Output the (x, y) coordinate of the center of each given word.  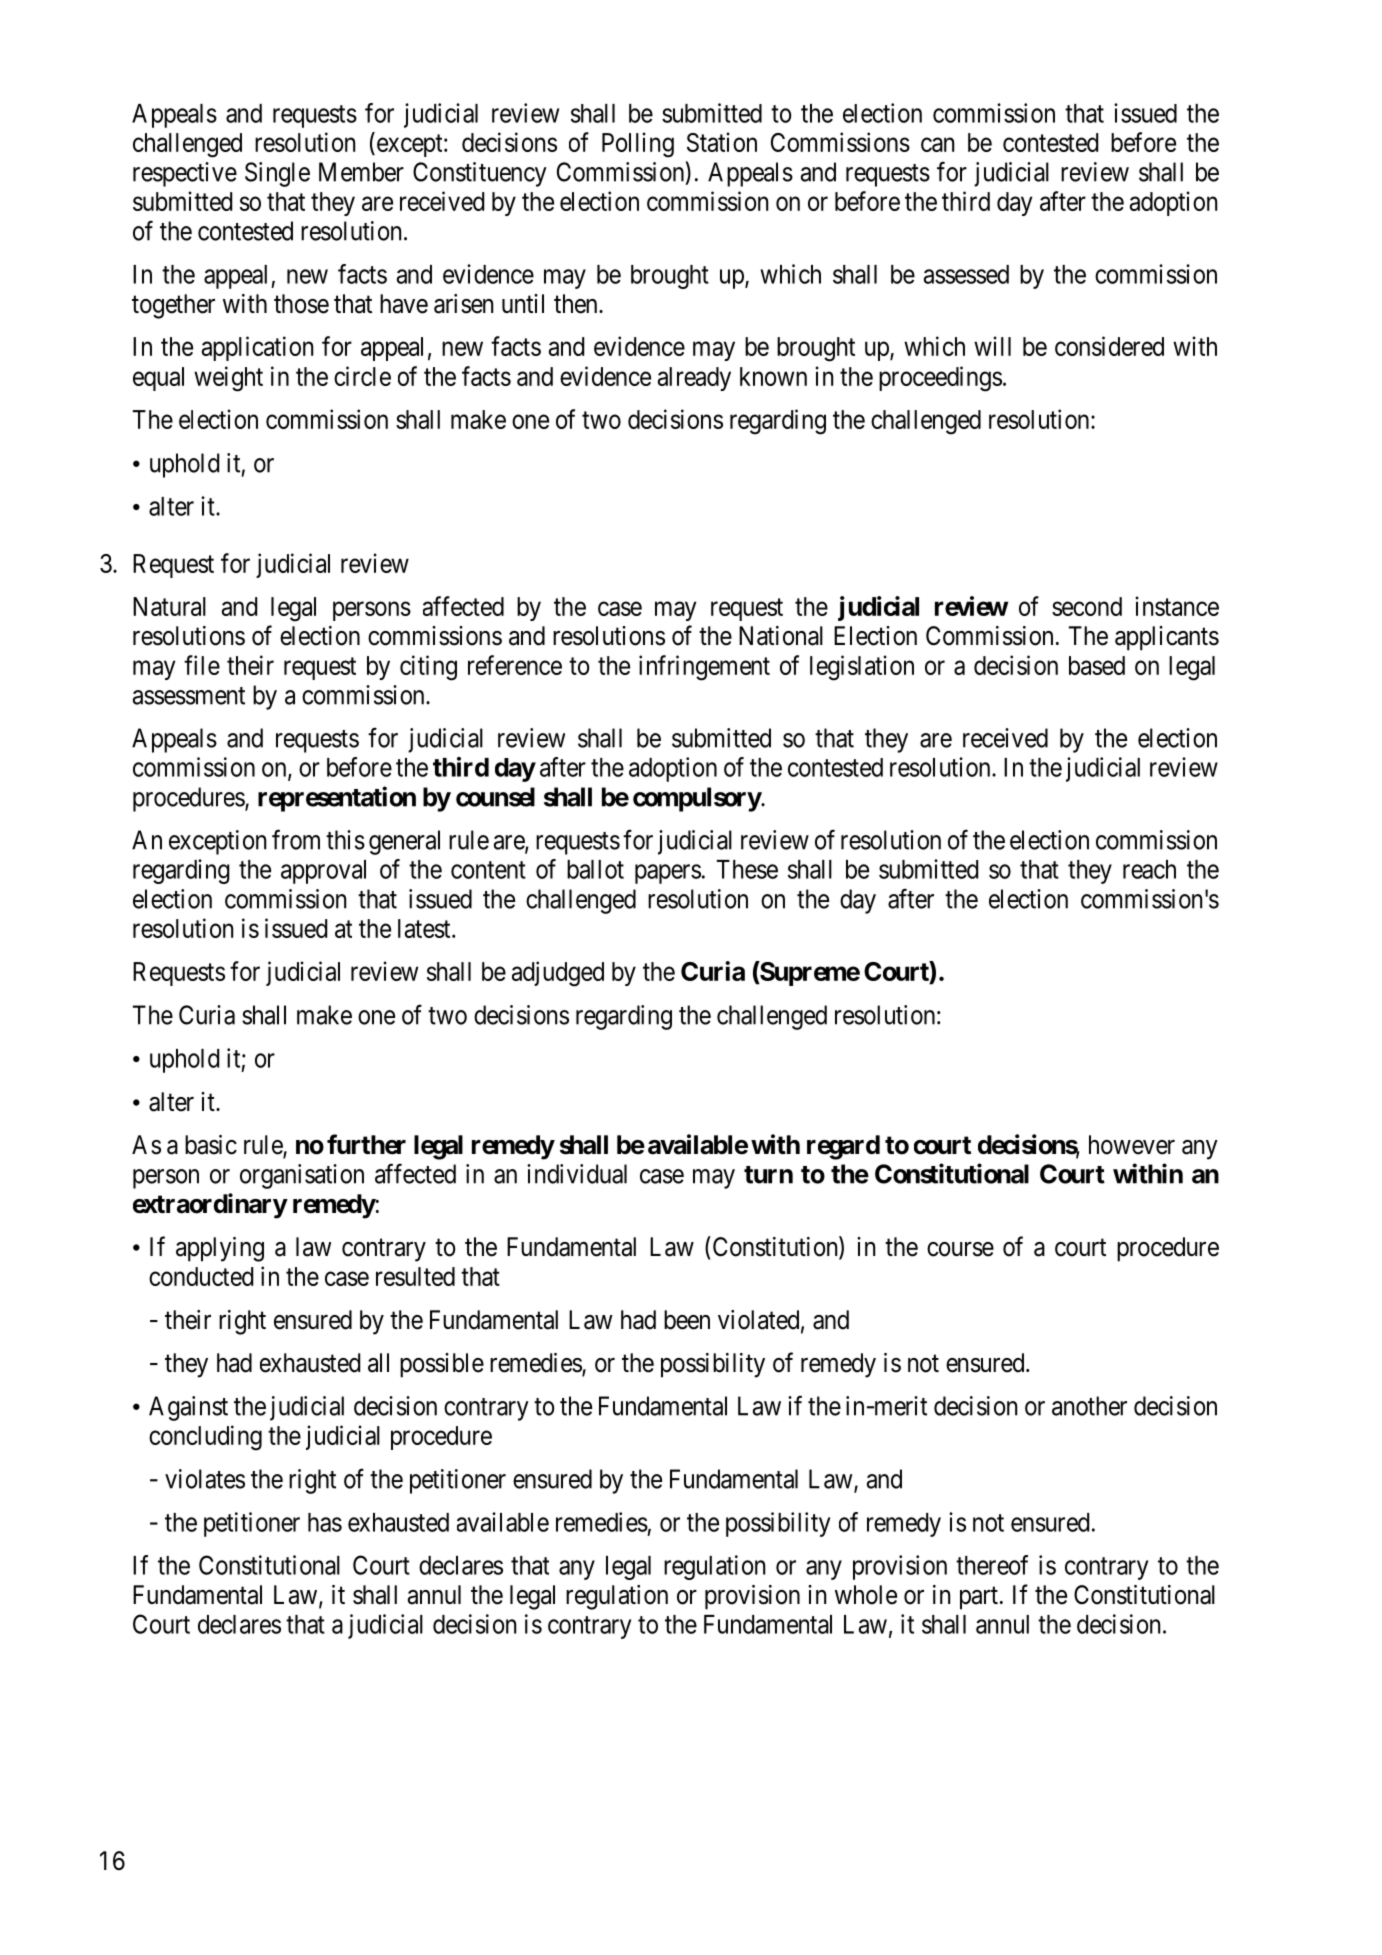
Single (277, 174)
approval (323, 872)
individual (577, 1174)
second (1087, 606)
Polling (638, 145)
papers (668, 874)
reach (1149, 869)
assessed (966, 274)
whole (866, 1595)
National (781, 636)
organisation (302, 1176)
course (960, 1249)
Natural (169, 606)
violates (205, 1479)
